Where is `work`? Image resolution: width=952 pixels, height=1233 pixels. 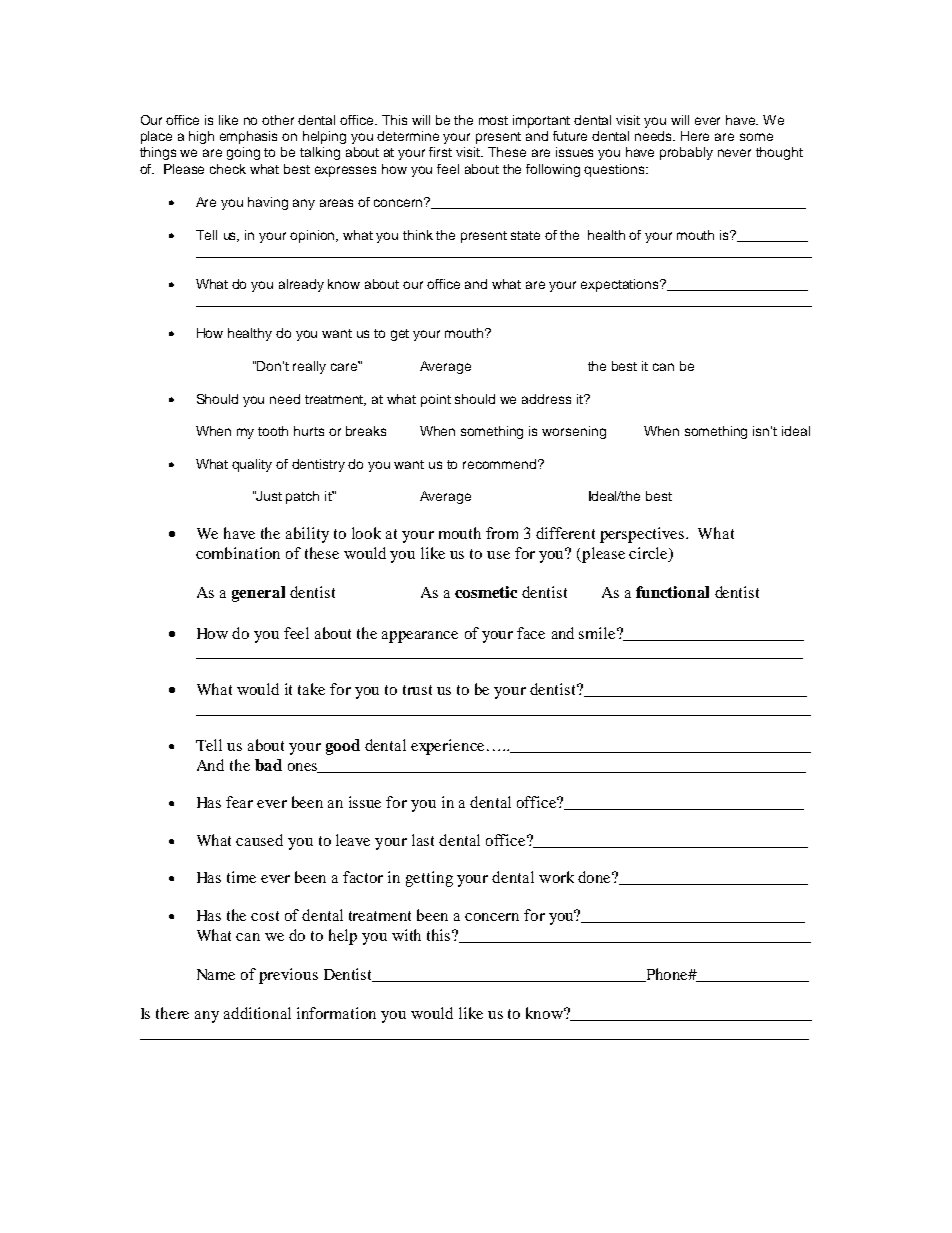
work is located at coordinates (556, 877).
